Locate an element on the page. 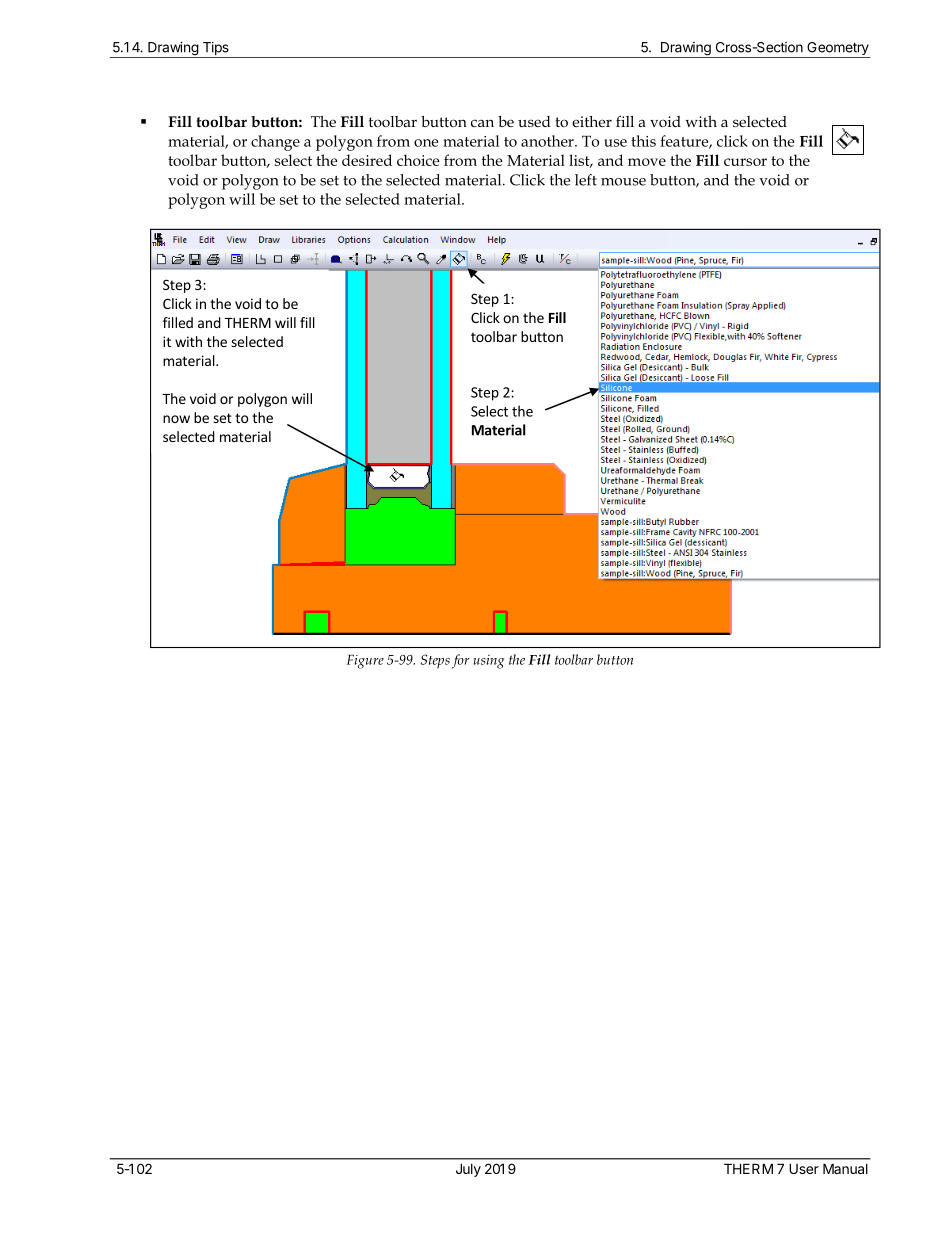  using is located at coordinates (488, 662).
